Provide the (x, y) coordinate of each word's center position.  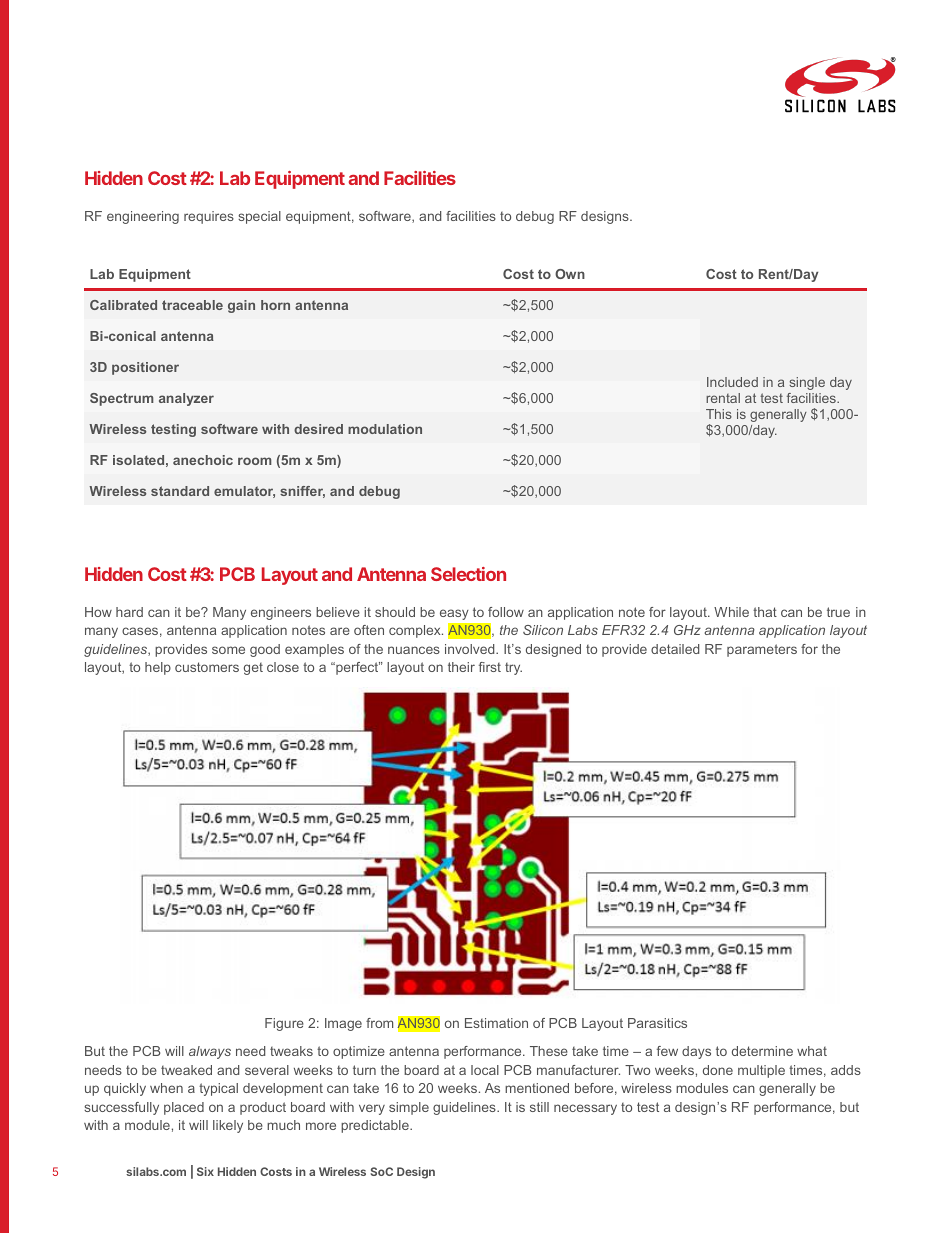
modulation (385, 429)
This (719, 414)
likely (228, 1126)
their (461, 667)
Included (732, 382)
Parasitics (657, 1023)
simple (409, 1108)
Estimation (496, 1023)
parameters (762, 650)
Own (570, 274)
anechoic (203, 460)
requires (209, 217)
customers (207, 667)
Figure (284, 1024)
